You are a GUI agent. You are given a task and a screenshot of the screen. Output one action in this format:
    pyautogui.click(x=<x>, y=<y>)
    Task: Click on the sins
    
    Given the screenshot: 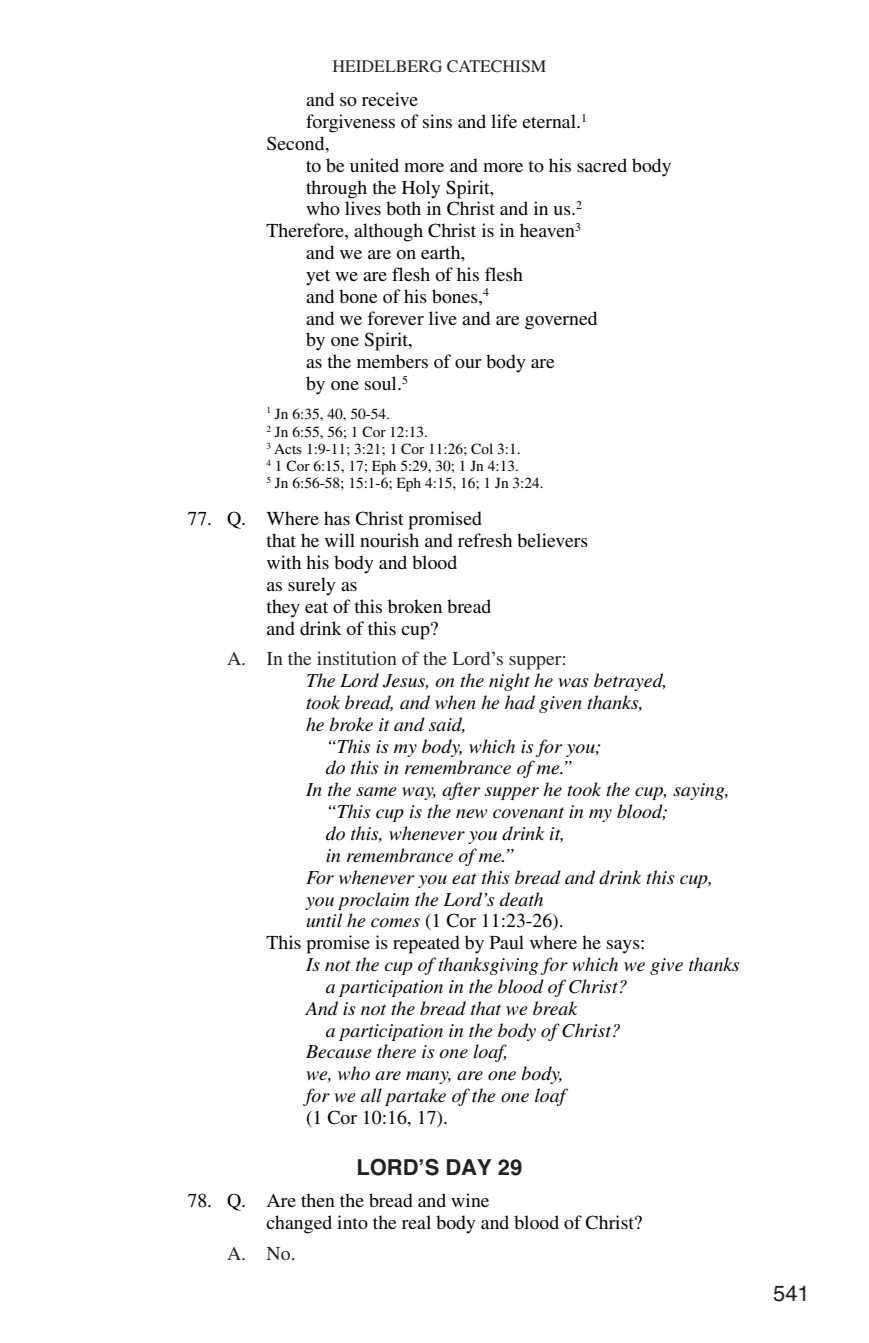 What is the action you would take?
    pyautogui.click(x=437, y=121)
